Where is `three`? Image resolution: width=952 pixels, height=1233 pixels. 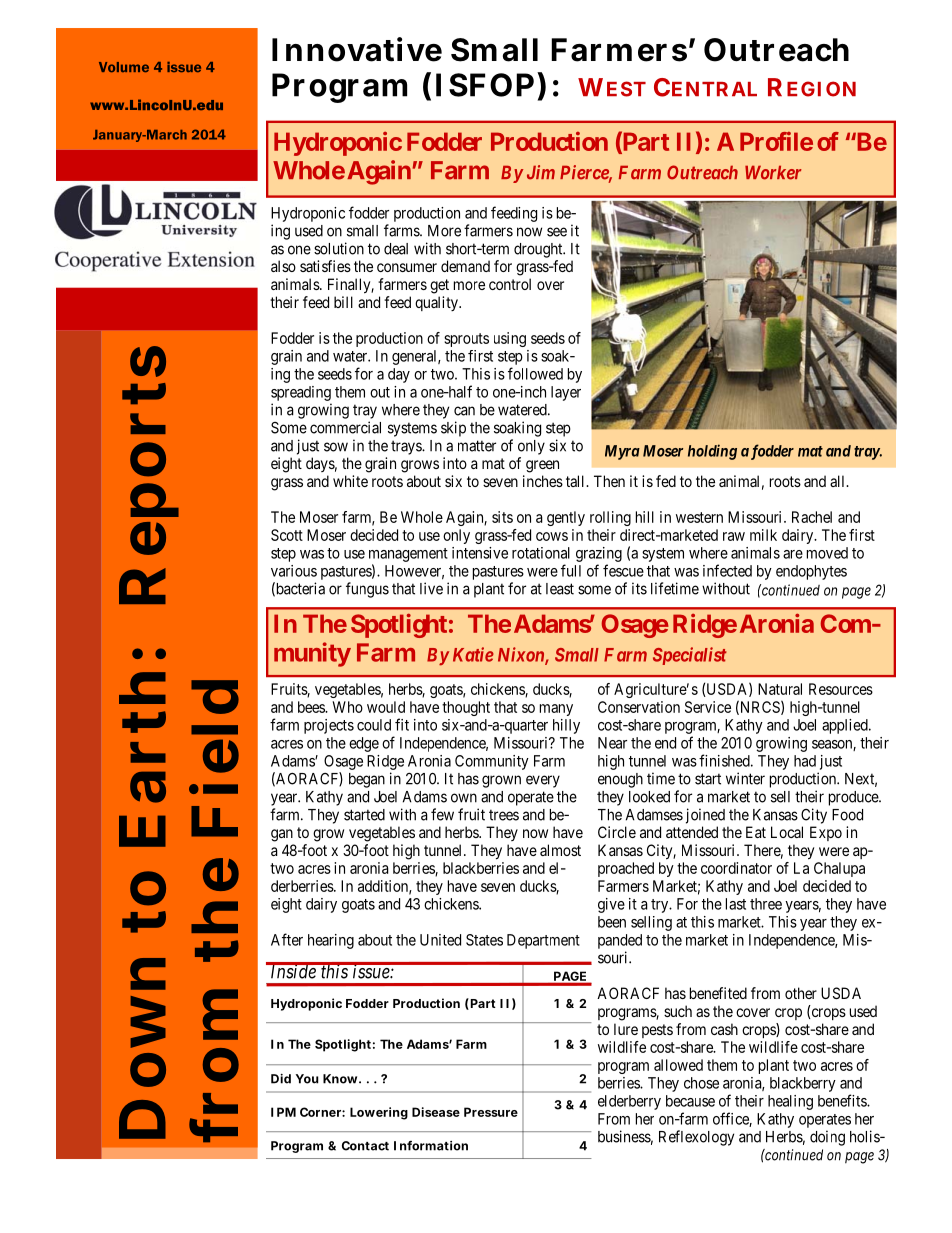
three is located at coordinates (766, 904).
